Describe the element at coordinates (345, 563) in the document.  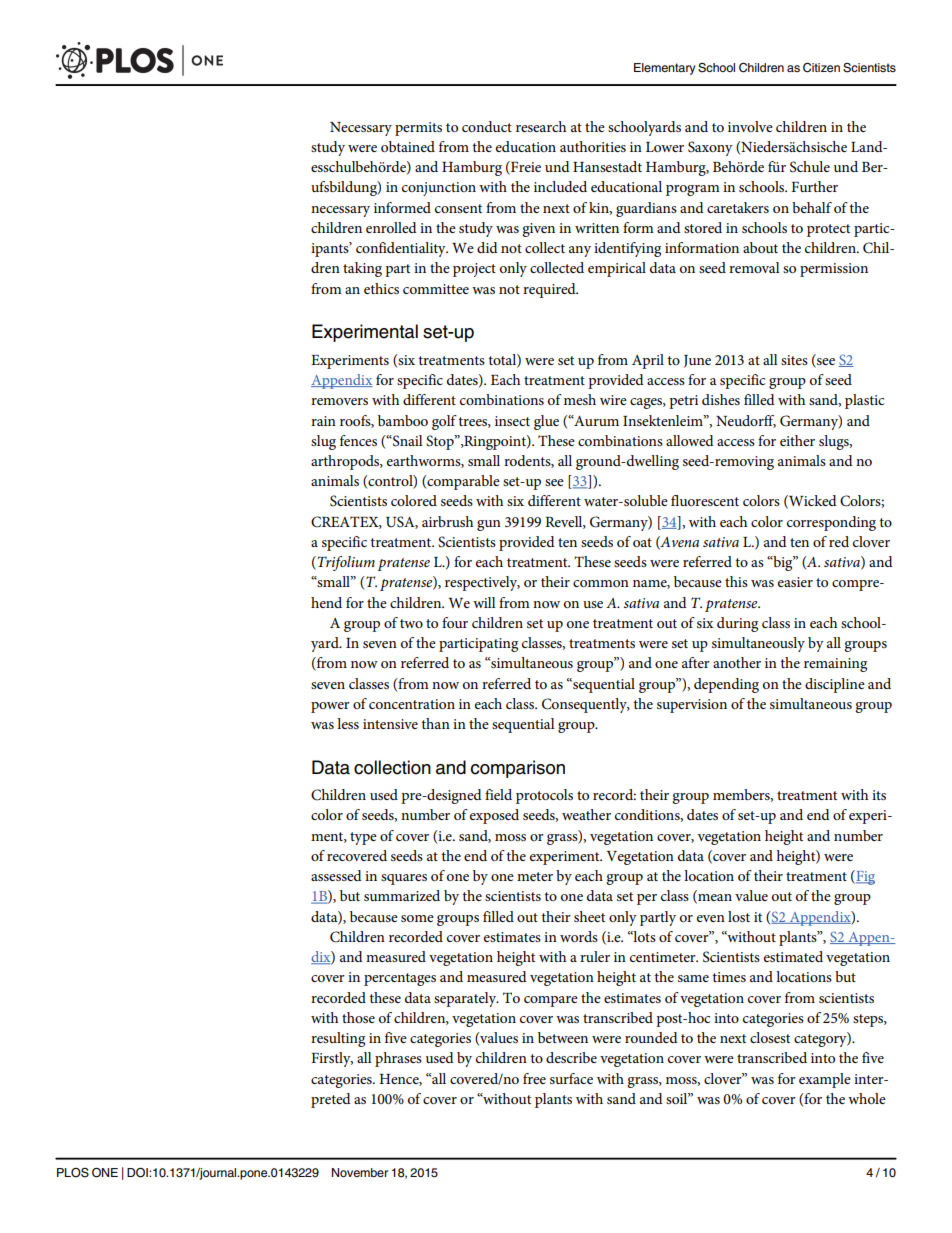
I see `Trifolium` at that location.
